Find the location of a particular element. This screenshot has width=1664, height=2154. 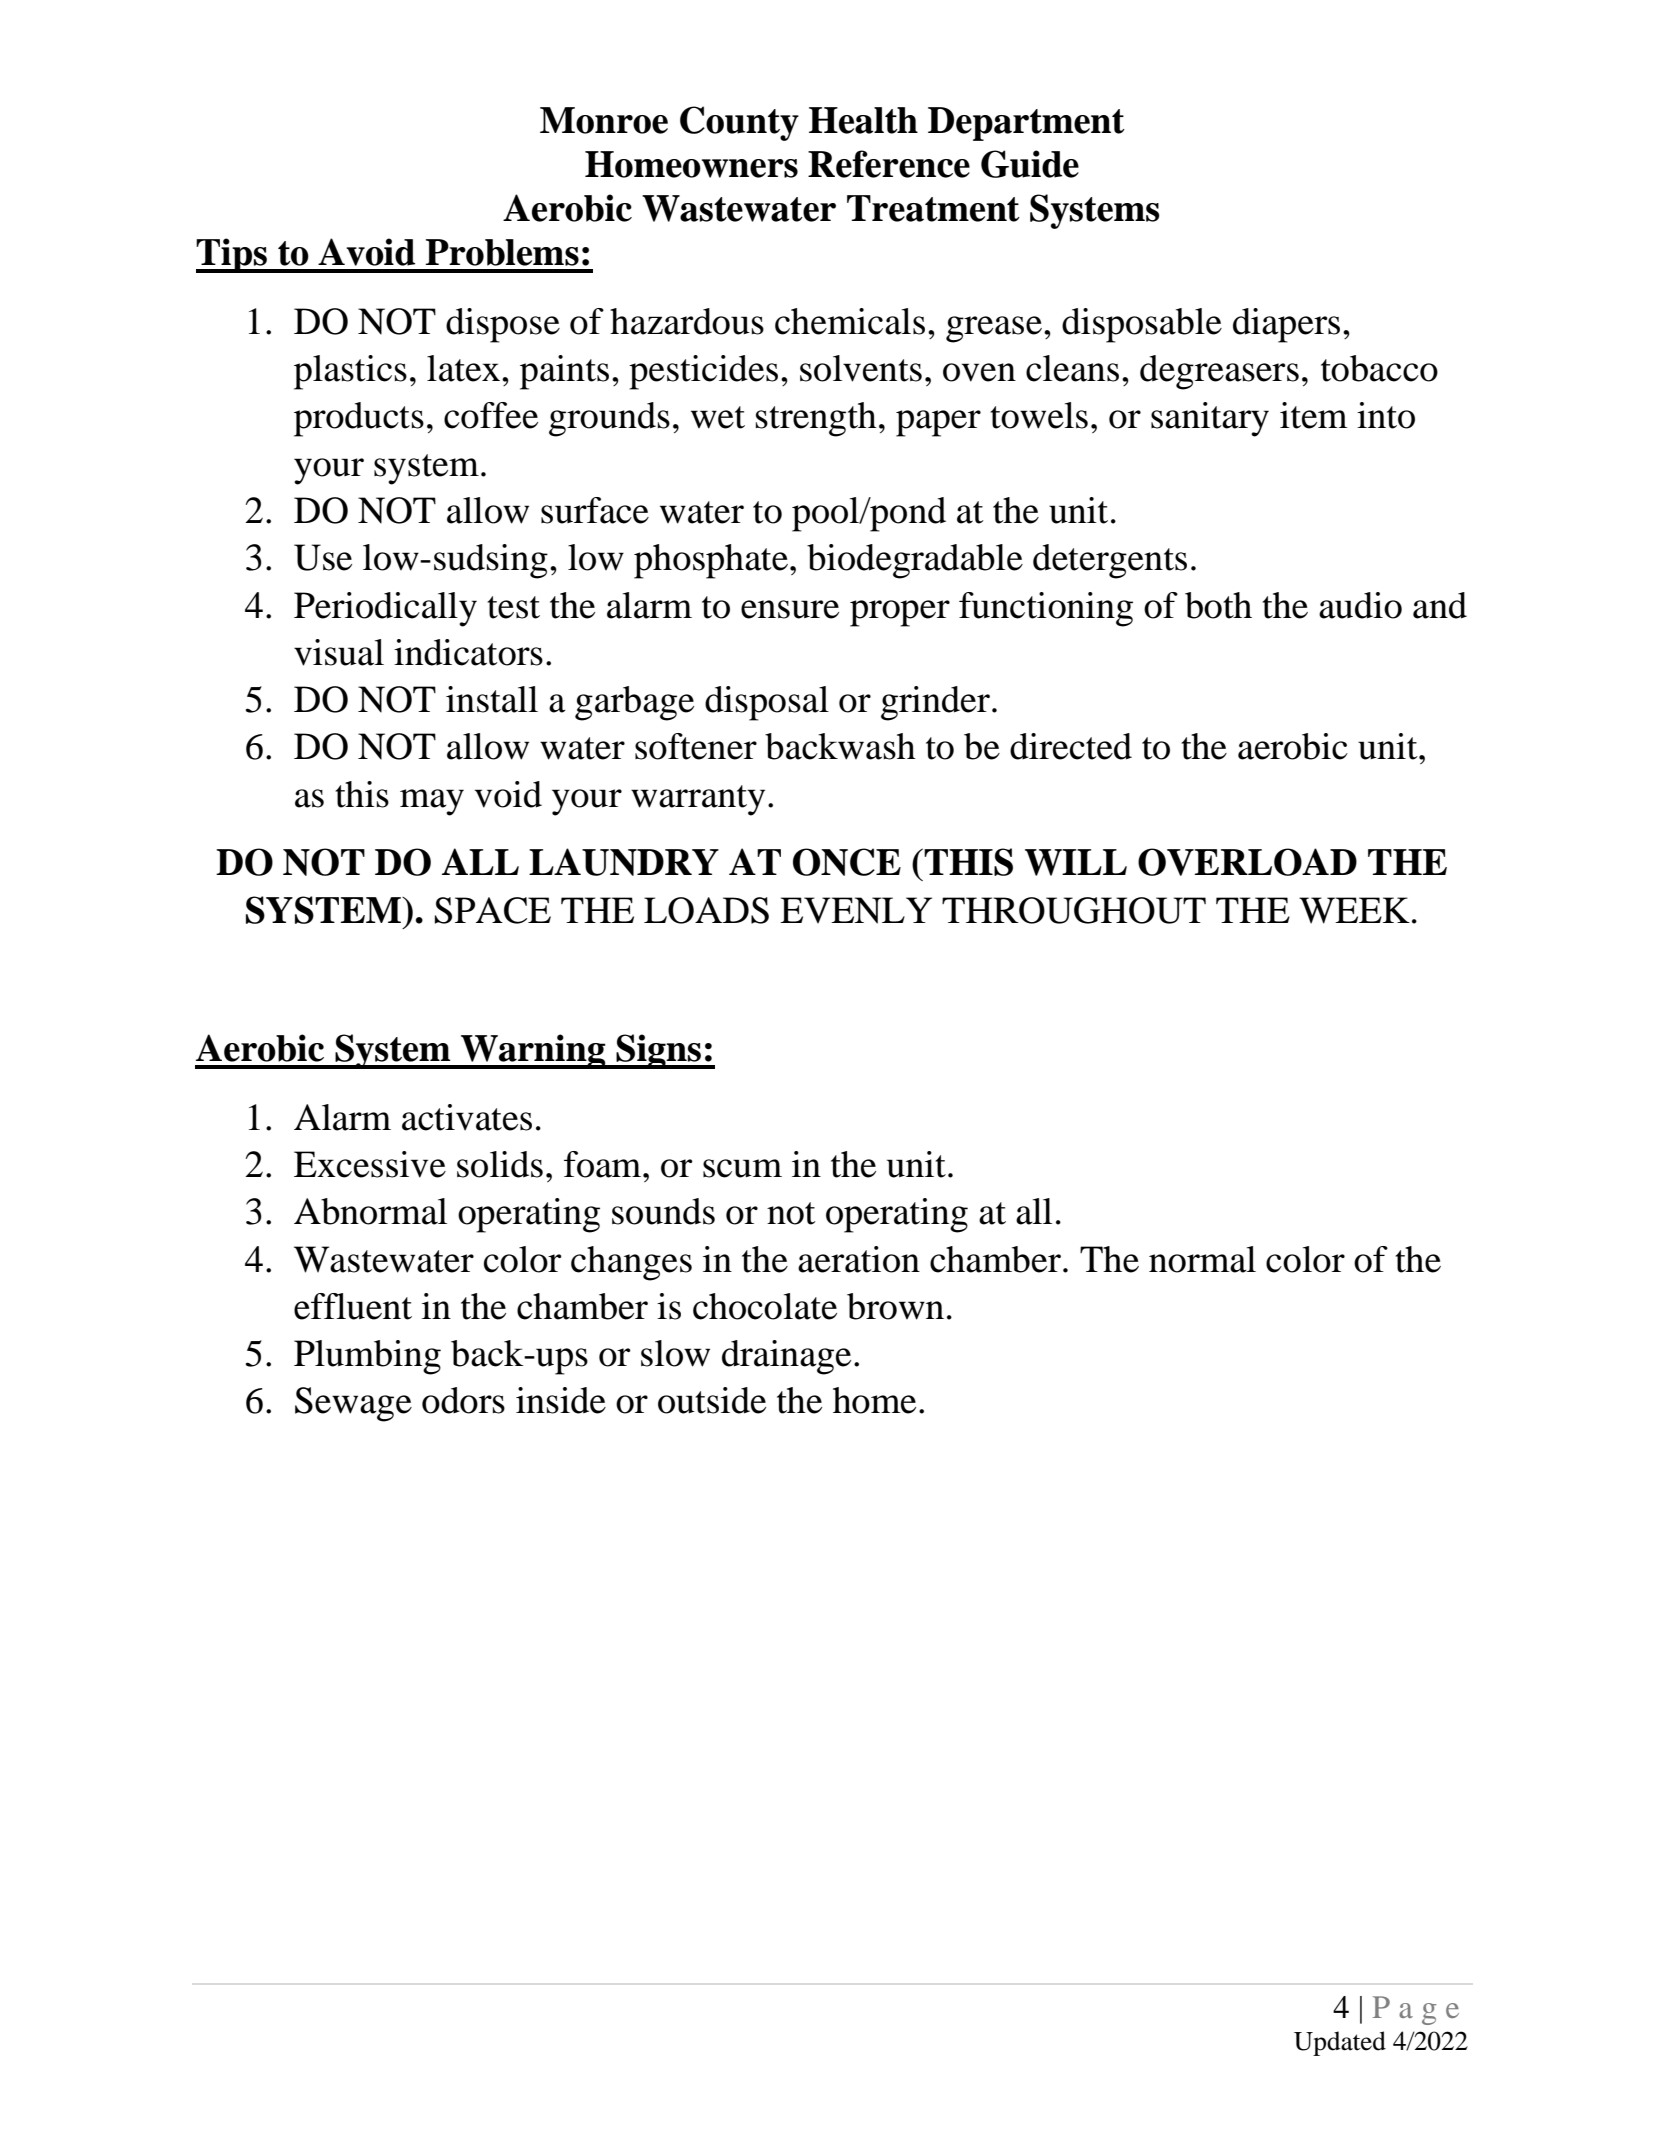

Reference is located at coordinates (889, 164).
